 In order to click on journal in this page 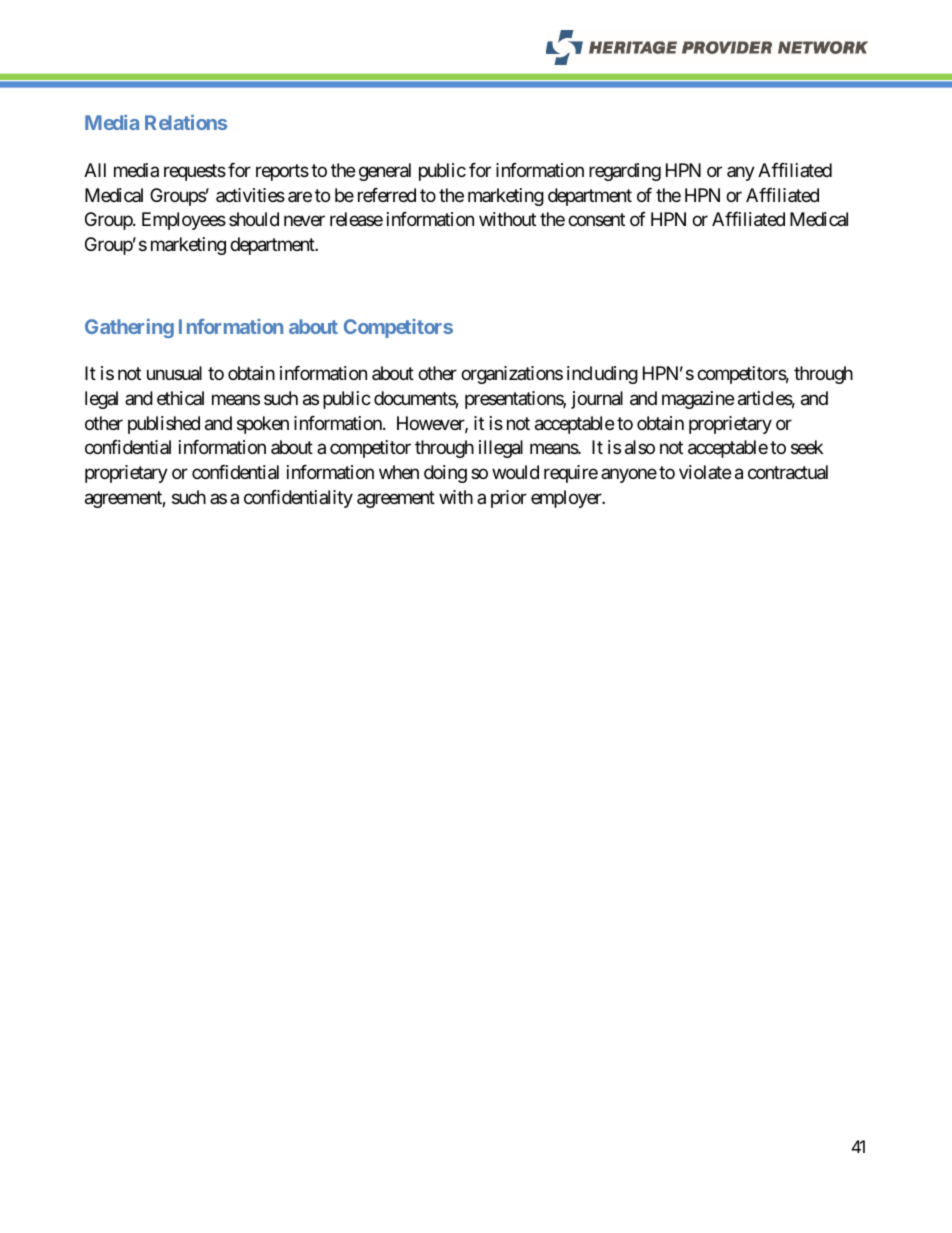, I will do `click(597, 400)`.
